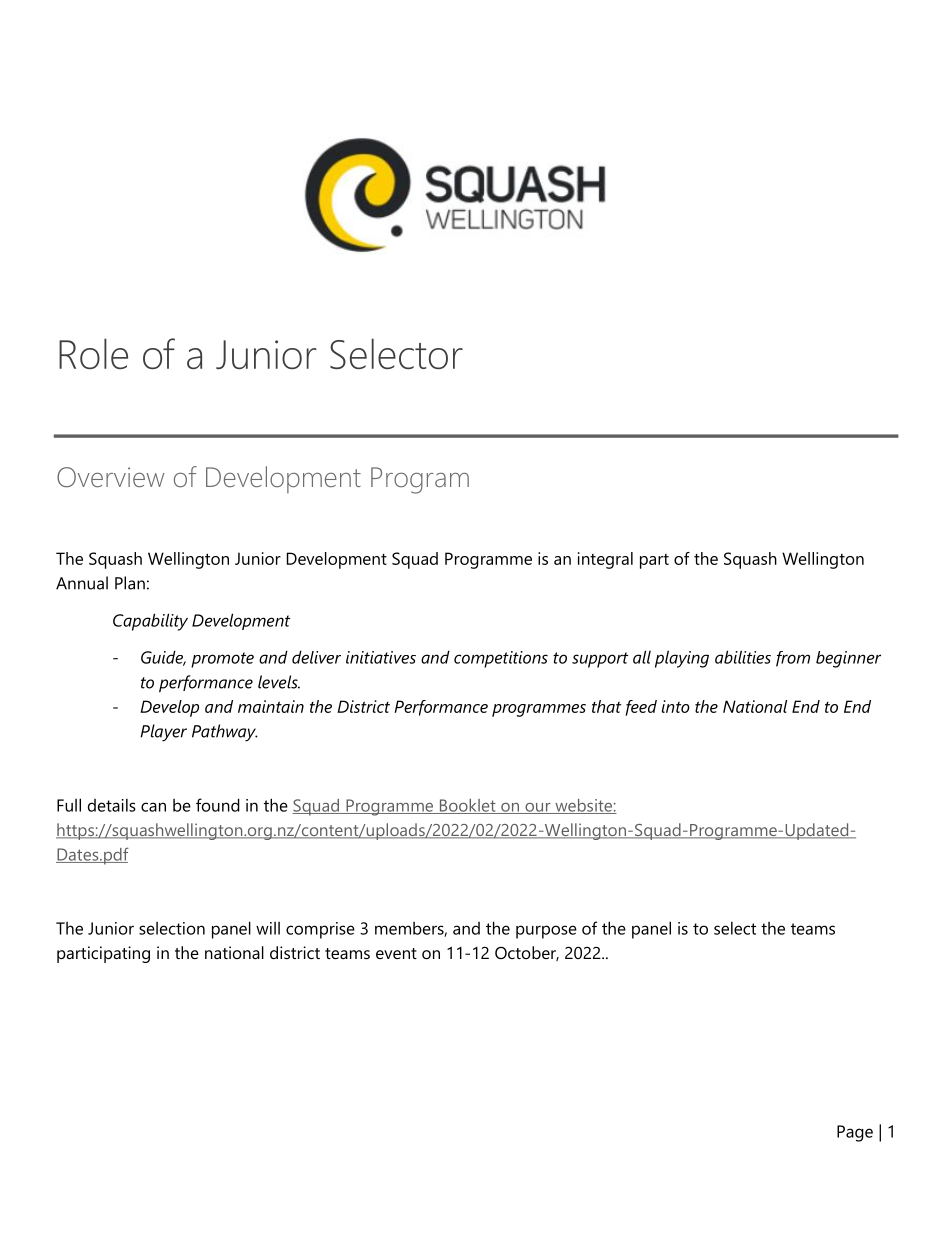  I want to click on Booklet, so click(467, 806).
